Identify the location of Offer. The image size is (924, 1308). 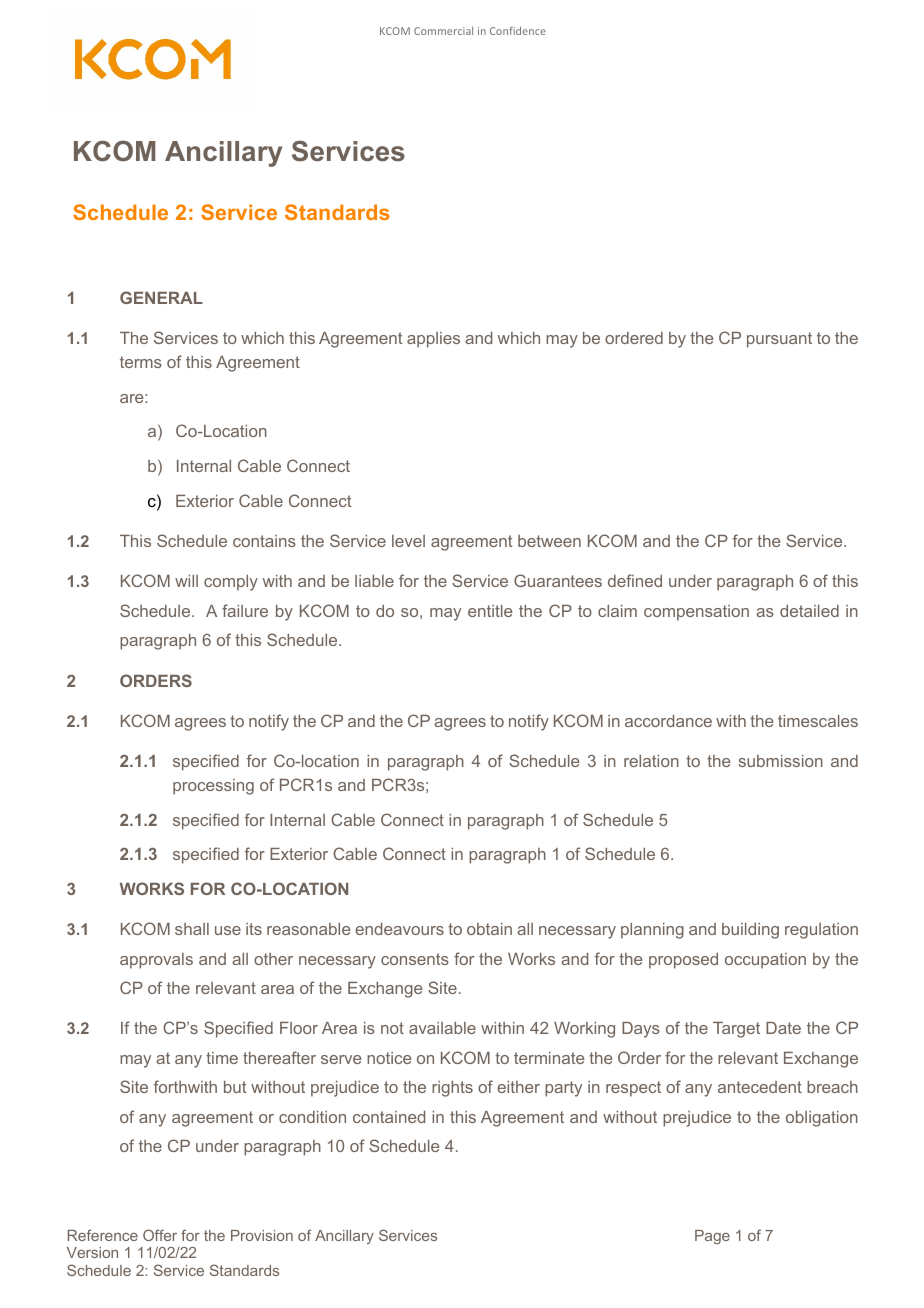
(160, 1235).
